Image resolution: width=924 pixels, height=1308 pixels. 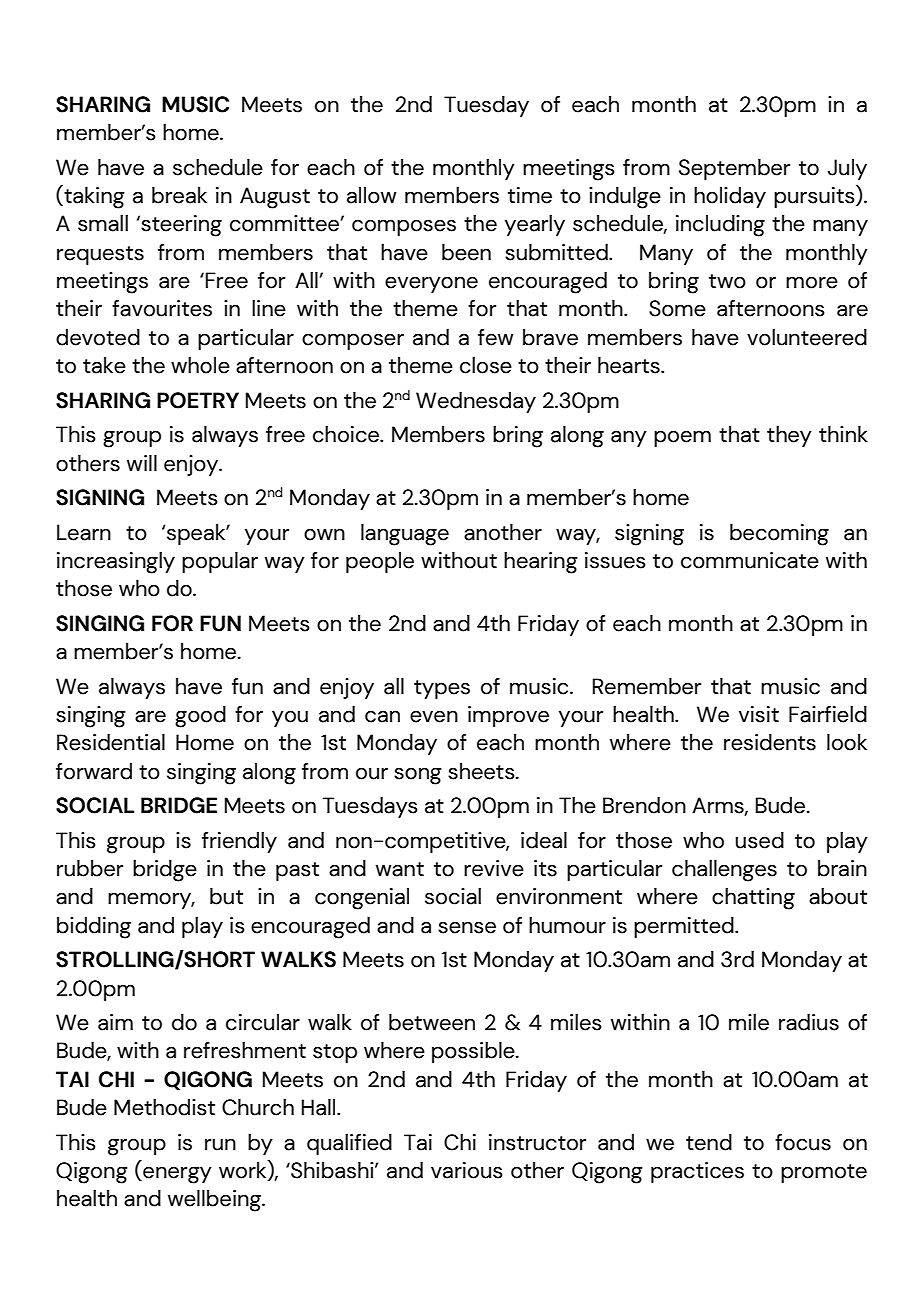 I want to click on types, so click(x=442, y=689).
